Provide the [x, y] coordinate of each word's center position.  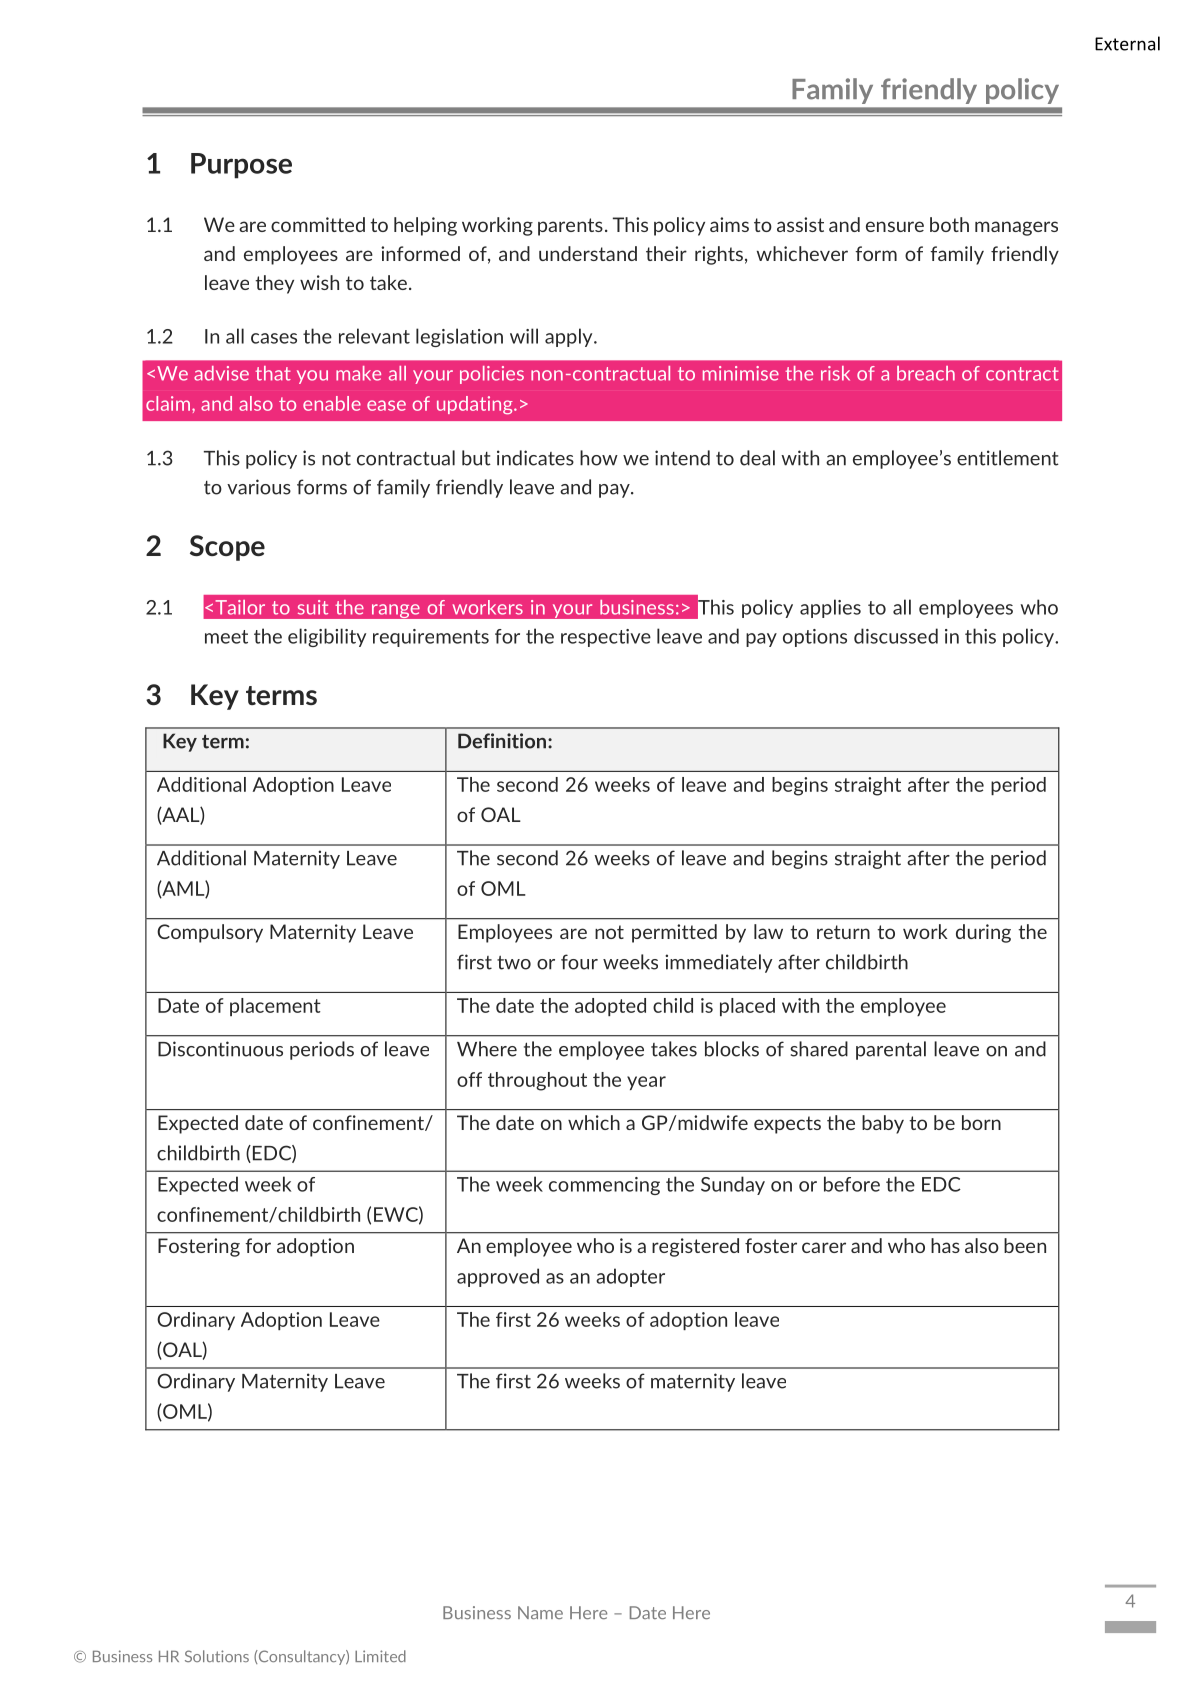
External [1127, 43]
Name [540, 1612]
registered [695, 1247]
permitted [674, 933]
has [945, 1245]
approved [498, 1277]
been [1025, 1245]
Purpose [241, 166]
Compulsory [210, 933]
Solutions [217, 1656]
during [983, 933]
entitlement [1008, 458]
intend [682, 458]
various [259, 487]
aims [729, 224]
